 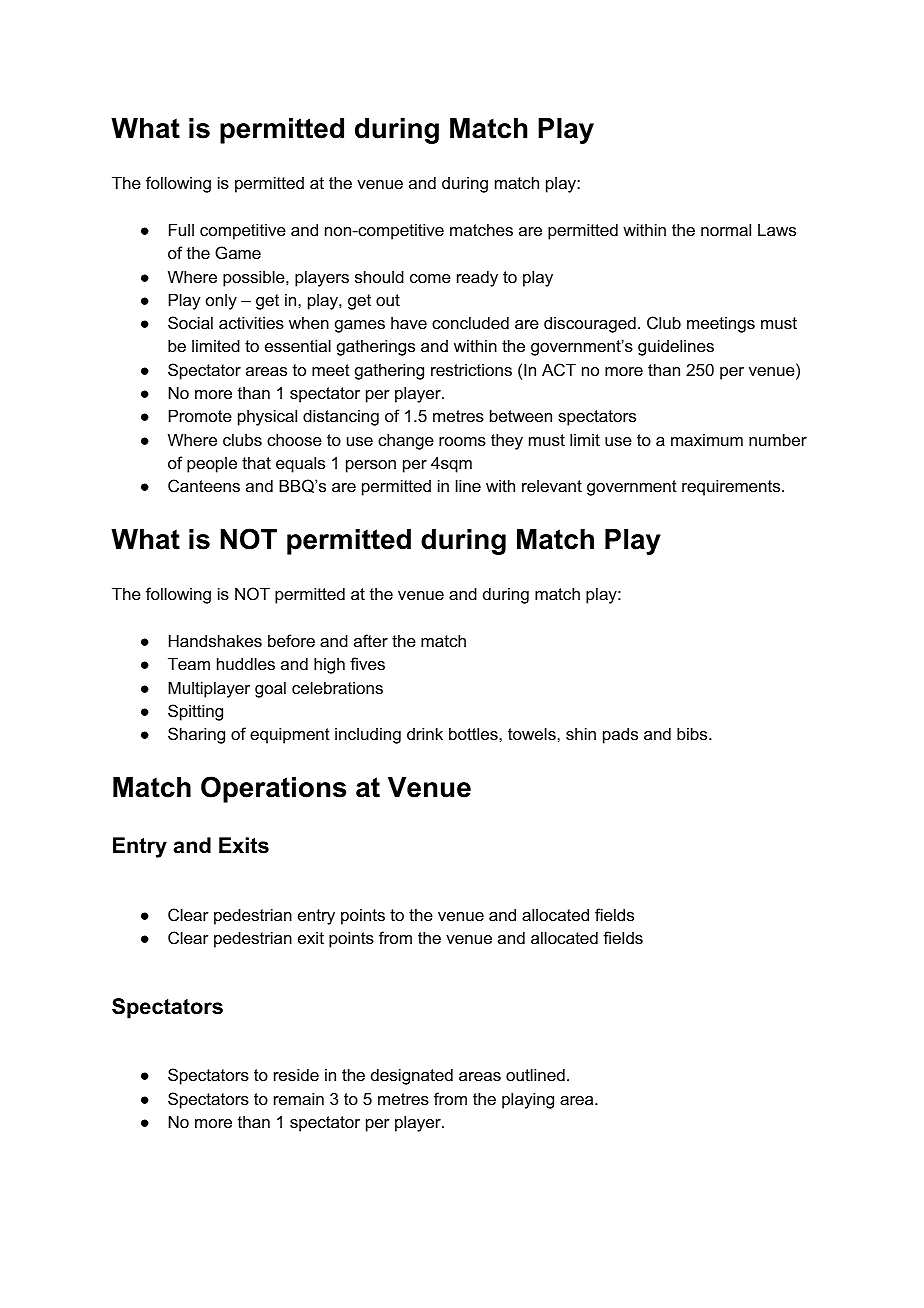 What do you see at coordinates (732, 487) in the screenshot?
I see `requirements` at bounding box center [732, 487].
